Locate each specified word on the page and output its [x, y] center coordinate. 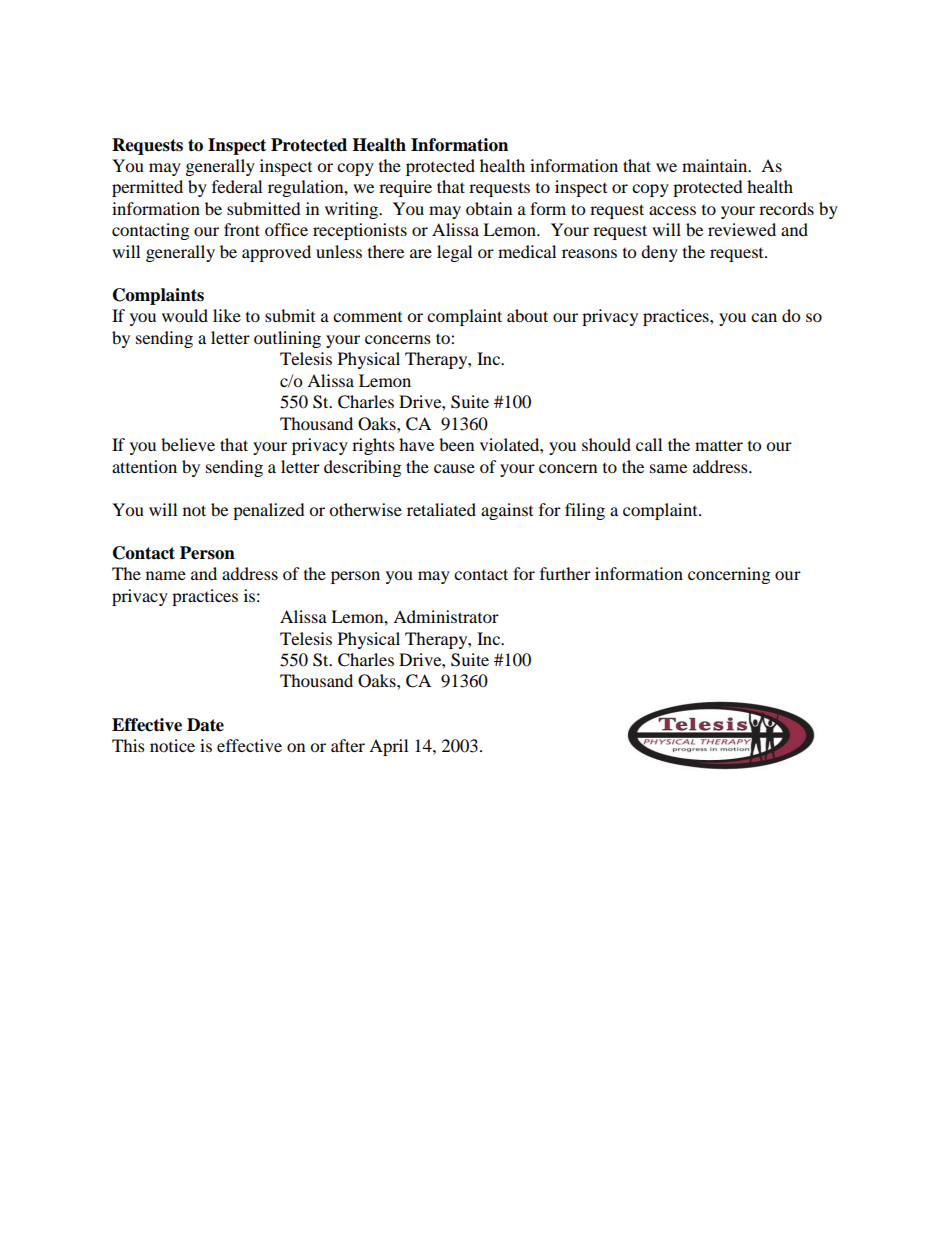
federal [237, 186]
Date [205, 725]
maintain [716, 165]
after [348, 745]
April [388, 747]
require [405, 188]
